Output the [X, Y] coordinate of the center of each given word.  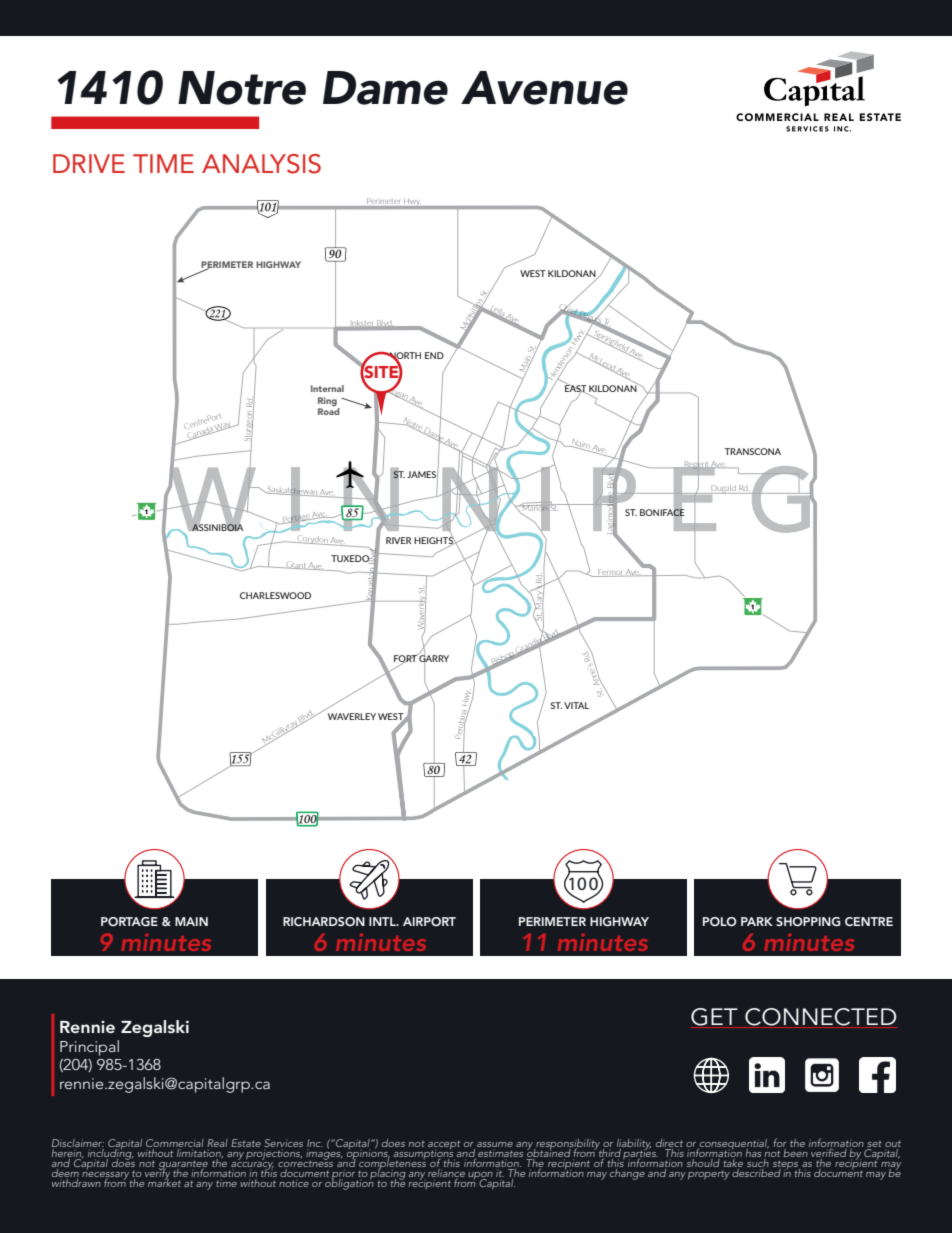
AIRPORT [429, 921]
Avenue [544, 88]
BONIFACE [662, 512]
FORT [406, 659]
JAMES [422, 475]
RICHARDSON [324, 921]
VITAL [576, 705]
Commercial [175, 1144]
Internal [327, 388]
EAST [577, 389]
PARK [757, 921]
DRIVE [89, 163]
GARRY [433, 659]
